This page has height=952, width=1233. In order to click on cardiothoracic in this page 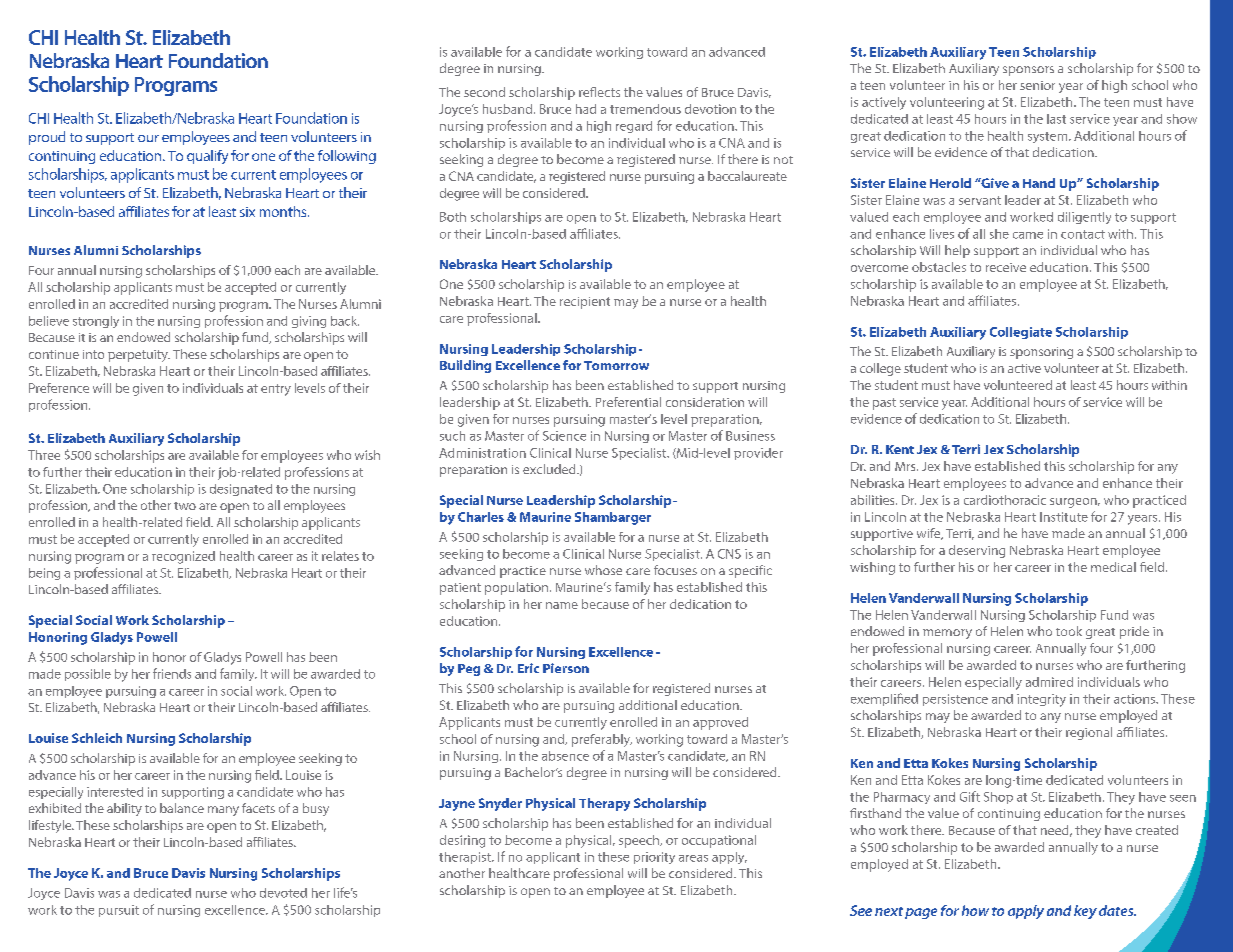, I will do `click(1005, 500)`.
